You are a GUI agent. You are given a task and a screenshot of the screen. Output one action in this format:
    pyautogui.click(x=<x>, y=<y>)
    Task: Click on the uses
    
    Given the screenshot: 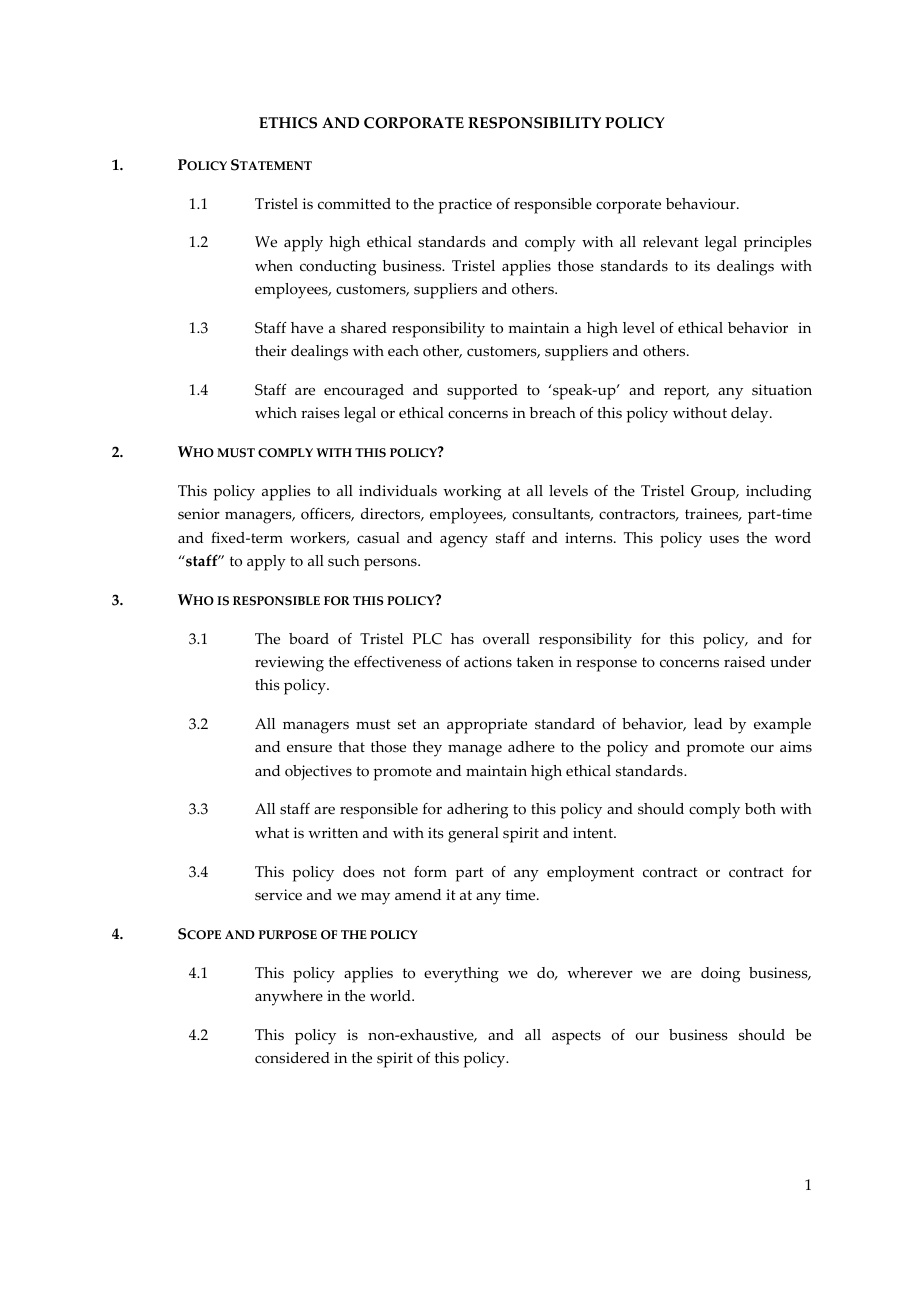 What is the action you would take?
    pyautogui.click(x=724, y=539)
